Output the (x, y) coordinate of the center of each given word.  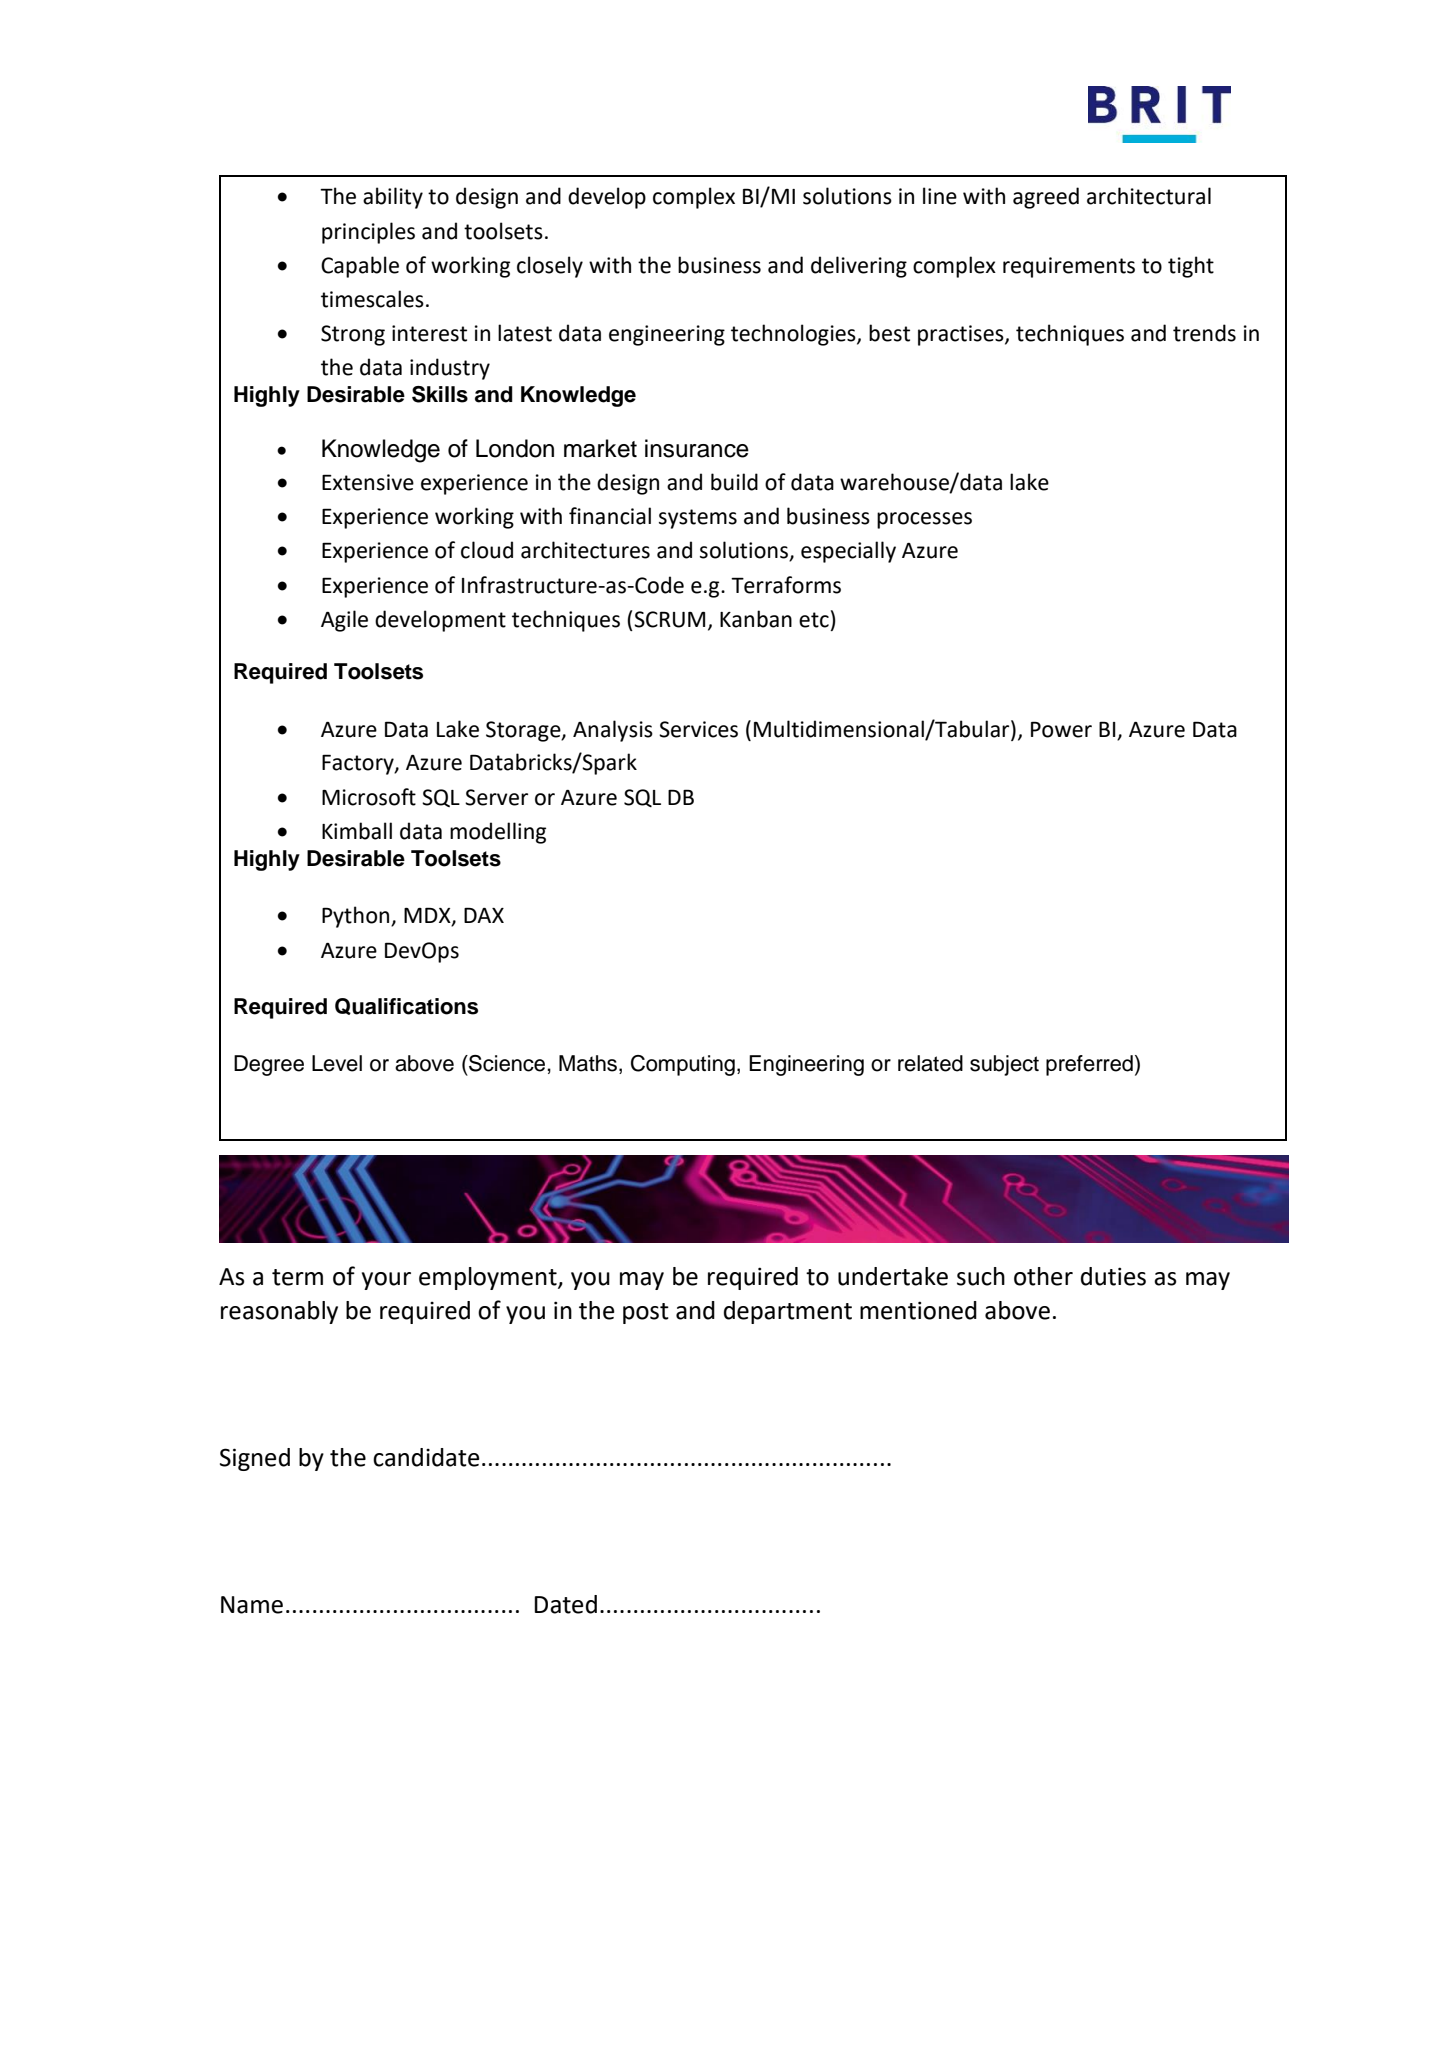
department (788, 1312)
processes (924, 520)
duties (1113, 1276)
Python (357, 917)
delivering (859, 267)
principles (368, 233)
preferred (1089, 1065)
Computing (683, 1065)
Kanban (756, 619)
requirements (1069, 267)
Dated (565, 1604)
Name (252, 1605)
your (386, 1281)
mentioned (918, 1310)
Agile (344, 621)
